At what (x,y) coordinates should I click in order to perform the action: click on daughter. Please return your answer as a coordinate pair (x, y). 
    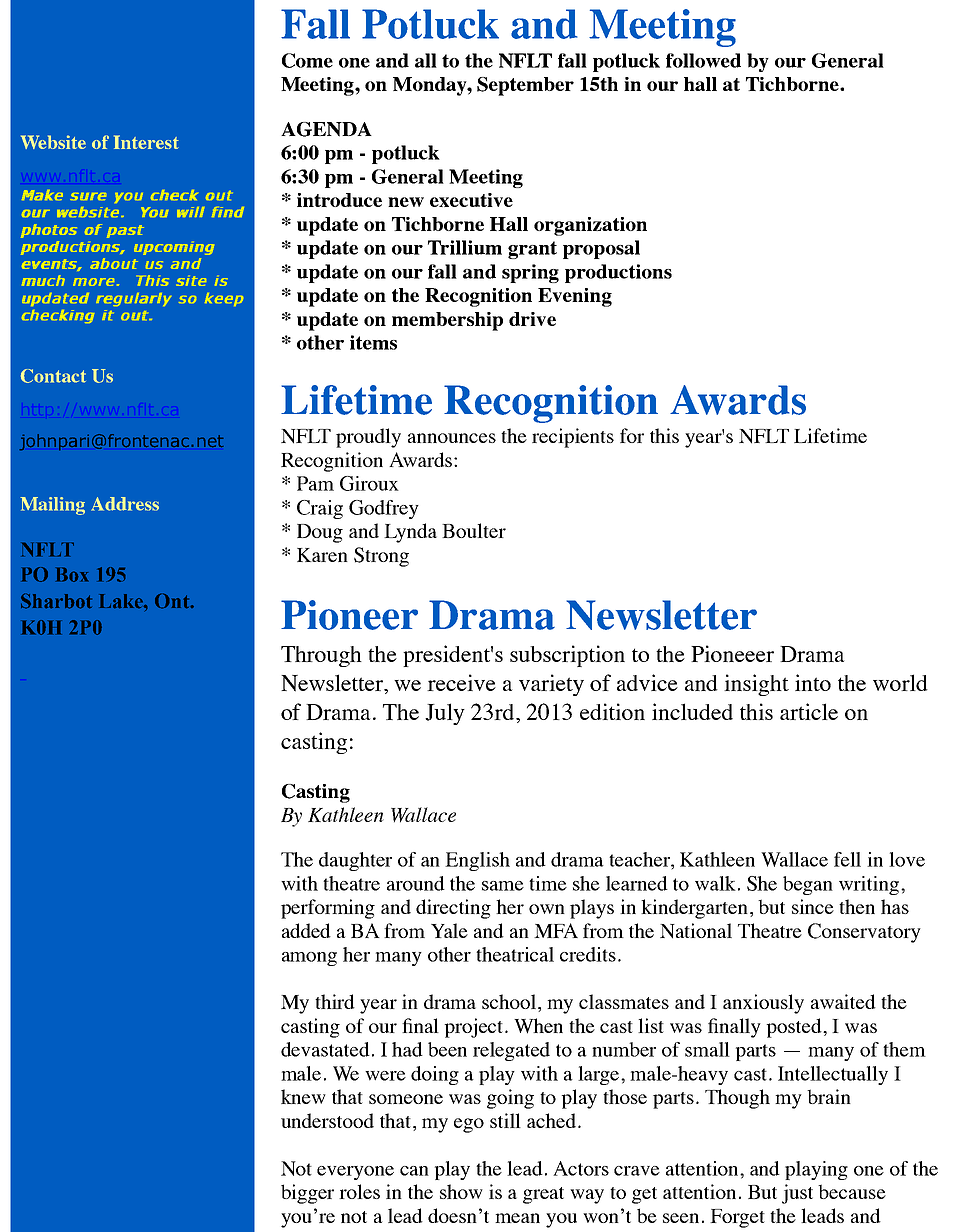
    Looking at the image, I should click on (355, 861).
